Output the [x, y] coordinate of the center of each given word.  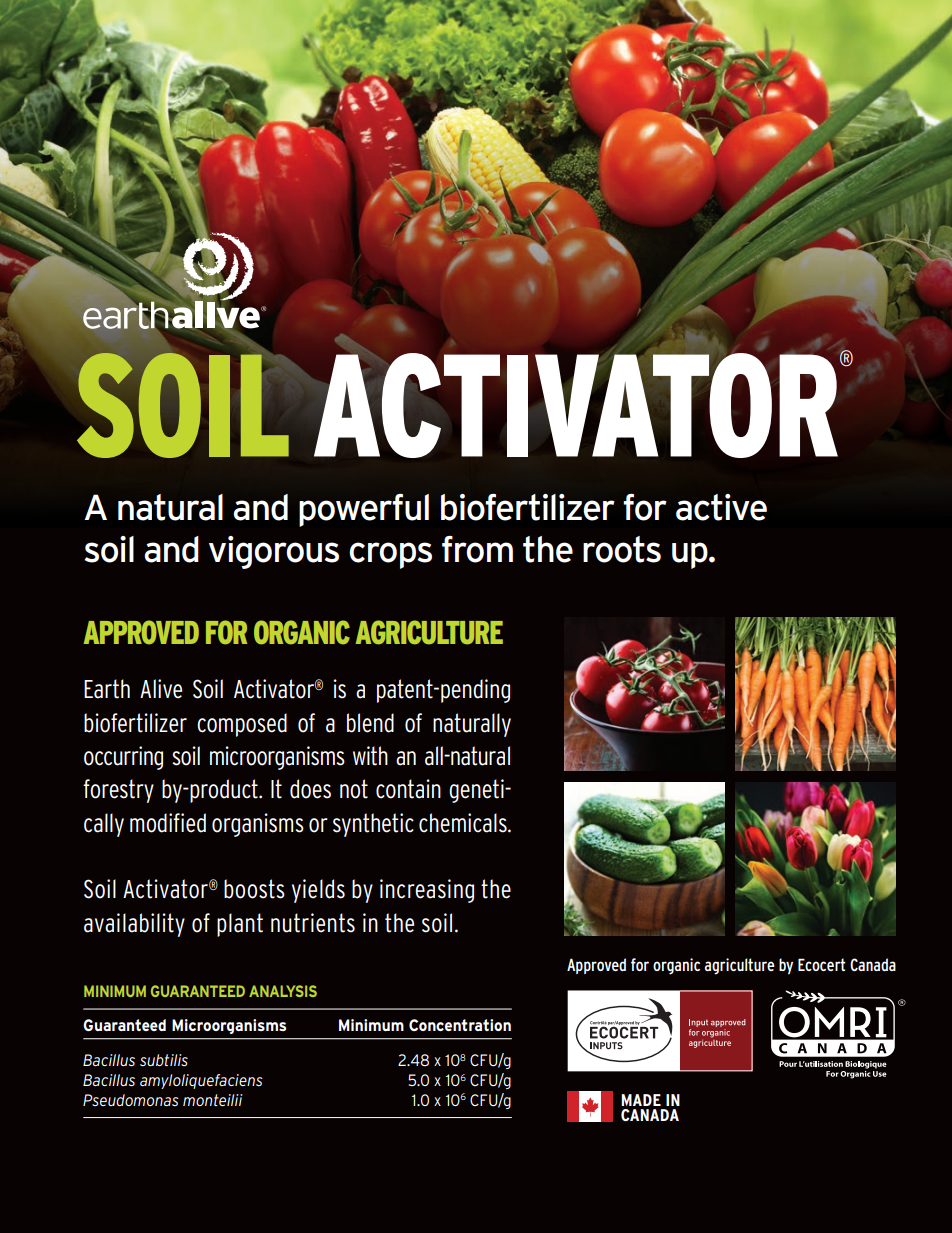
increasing [427, 891]
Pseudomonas [131, 1100]
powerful [364, 510]
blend [370, 723]
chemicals [464, 823]
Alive [161, 689]
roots [622, 549]
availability [134, 925]
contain [408, 789]
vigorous [274, 552]
